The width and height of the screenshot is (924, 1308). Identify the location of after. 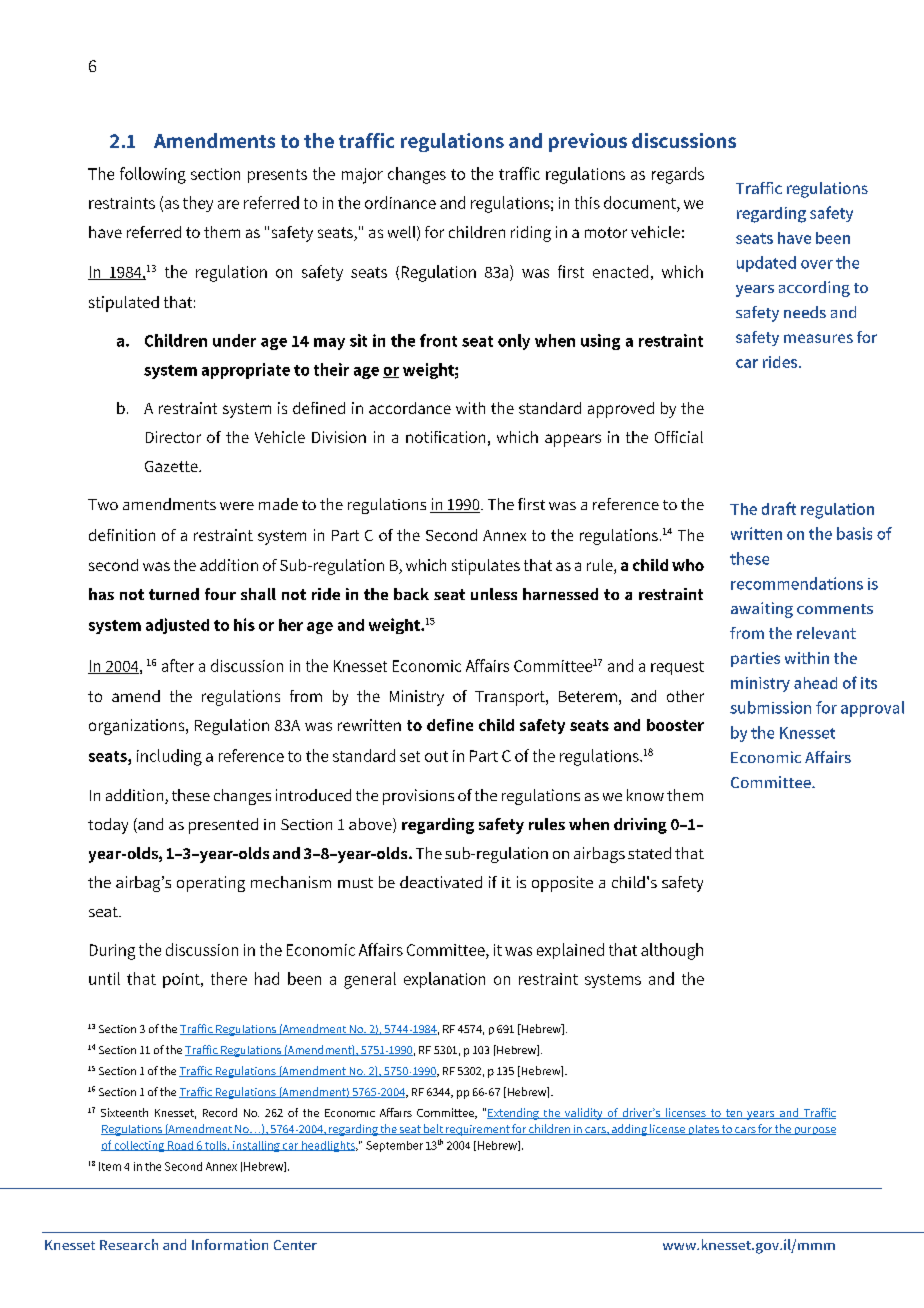
(178, 665).
